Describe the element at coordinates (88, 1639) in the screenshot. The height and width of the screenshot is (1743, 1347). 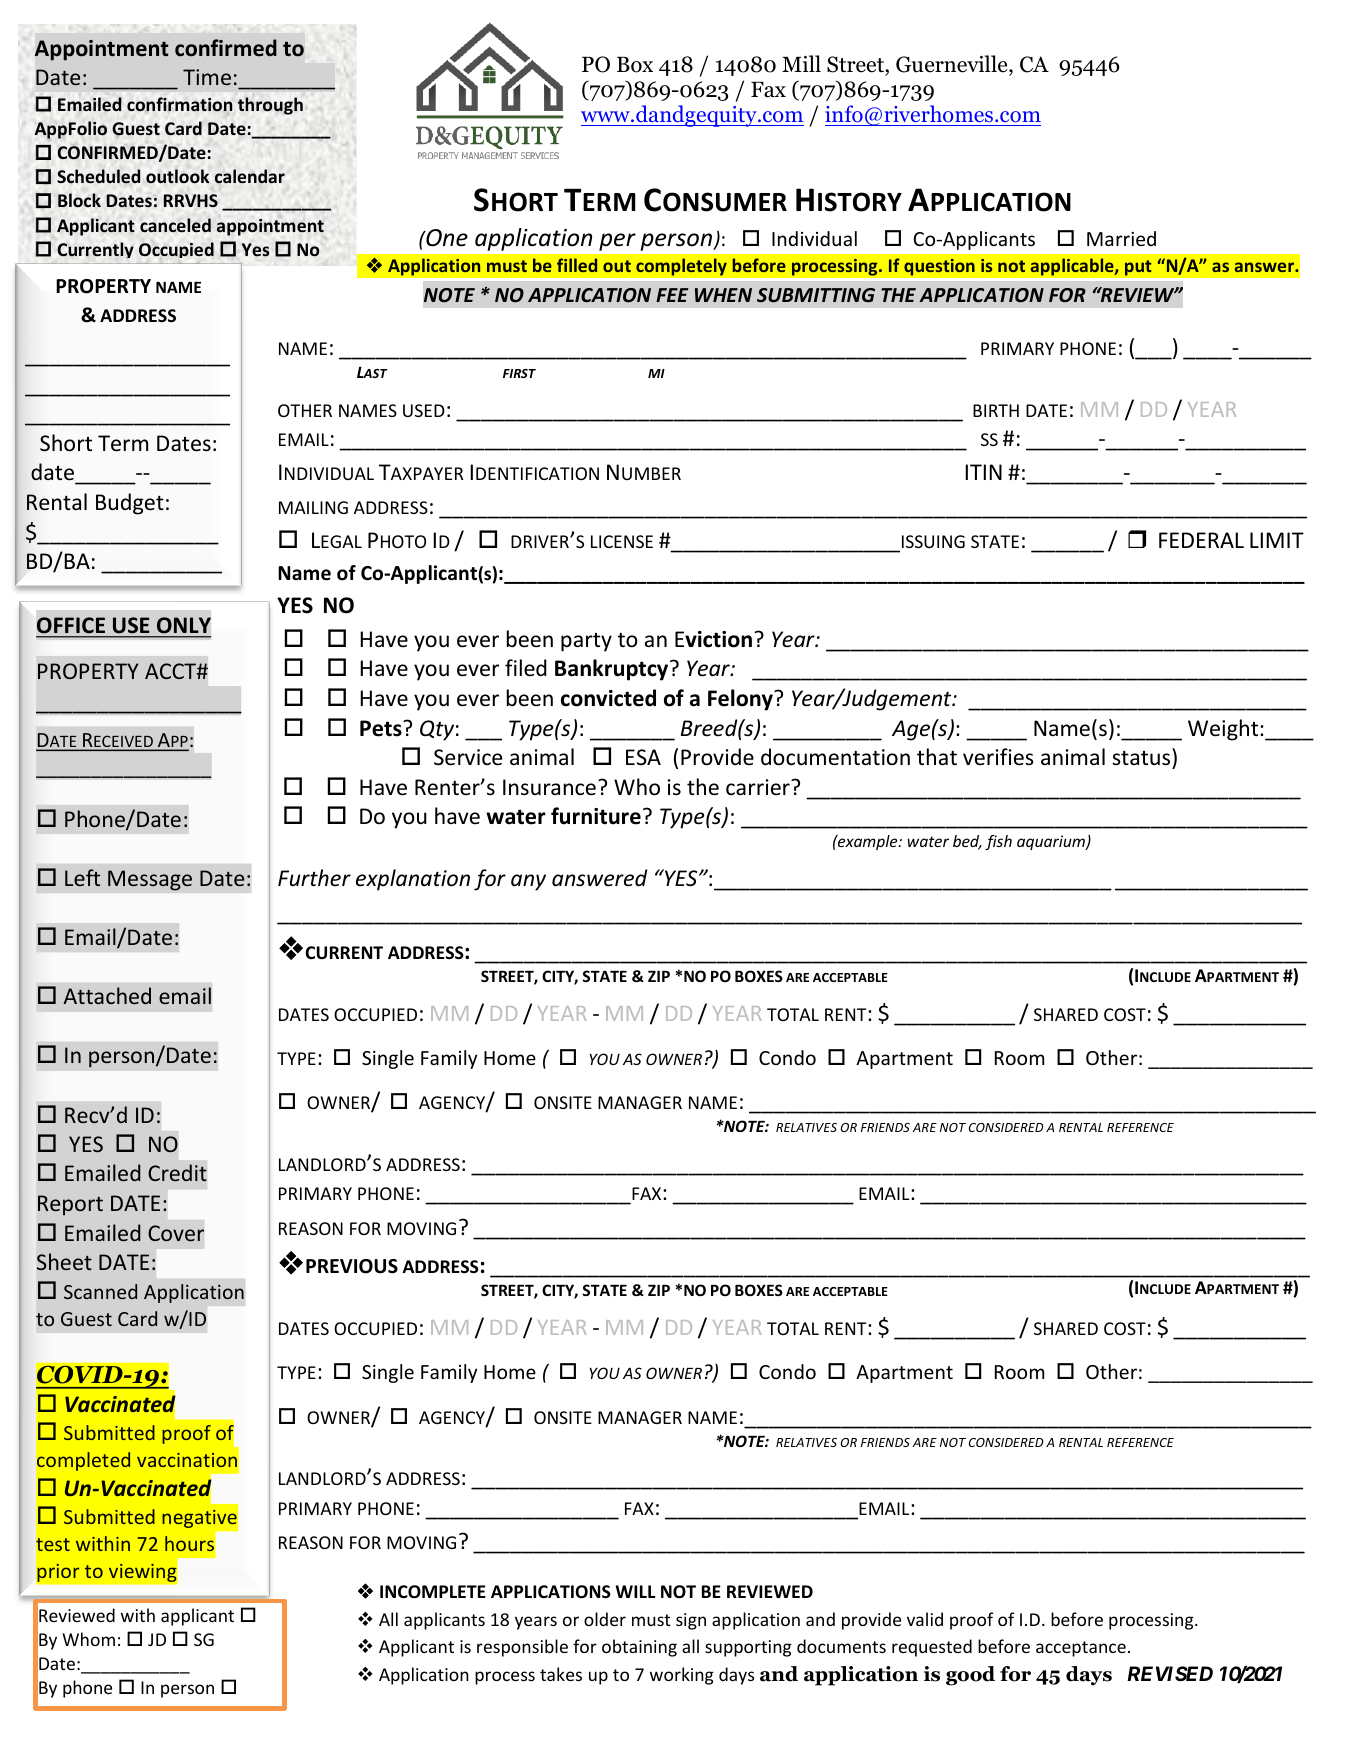
I see `Whom` at that location.
